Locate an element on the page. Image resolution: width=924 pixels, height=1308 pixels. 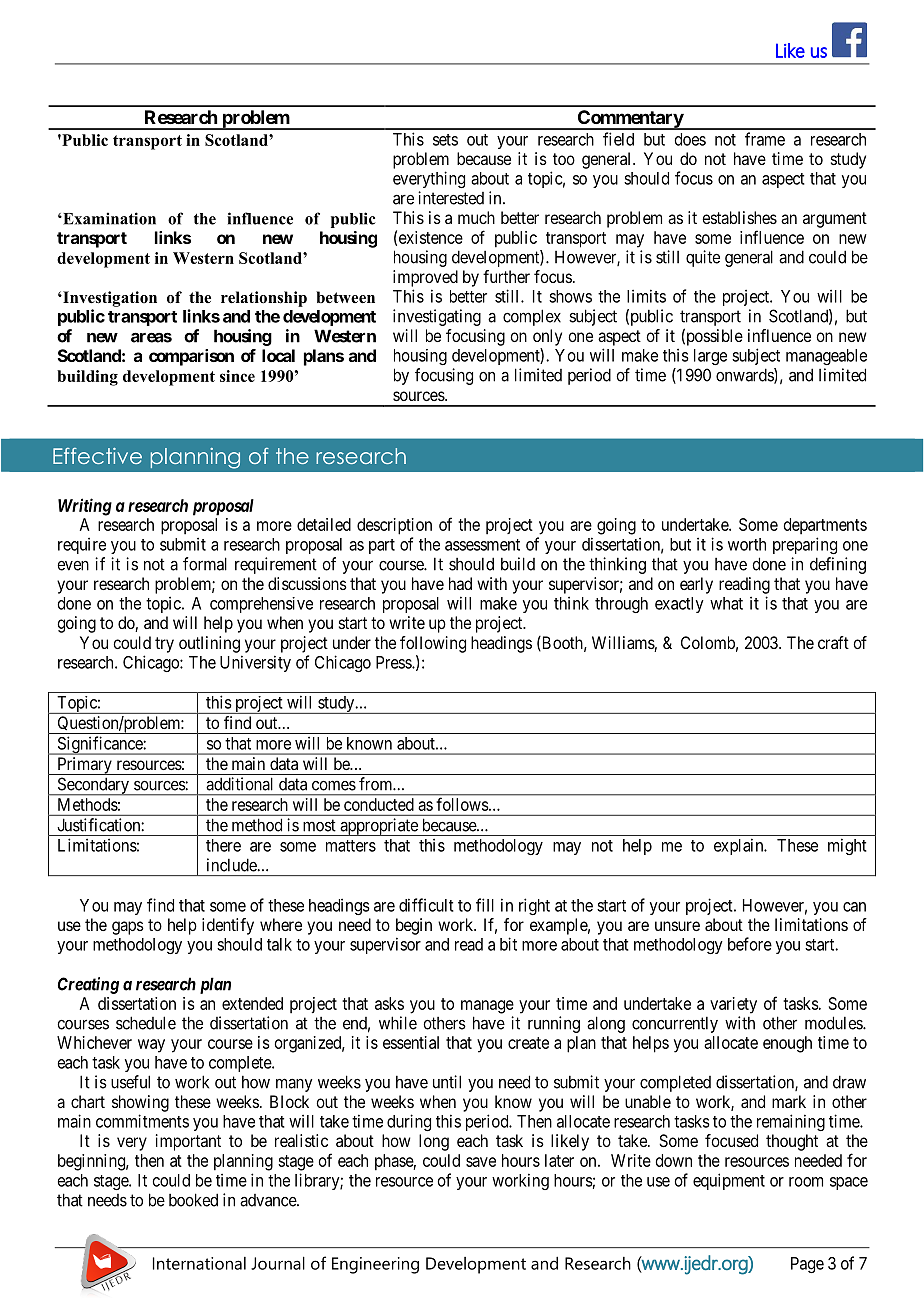
following is located at coordinates (433, 644).
